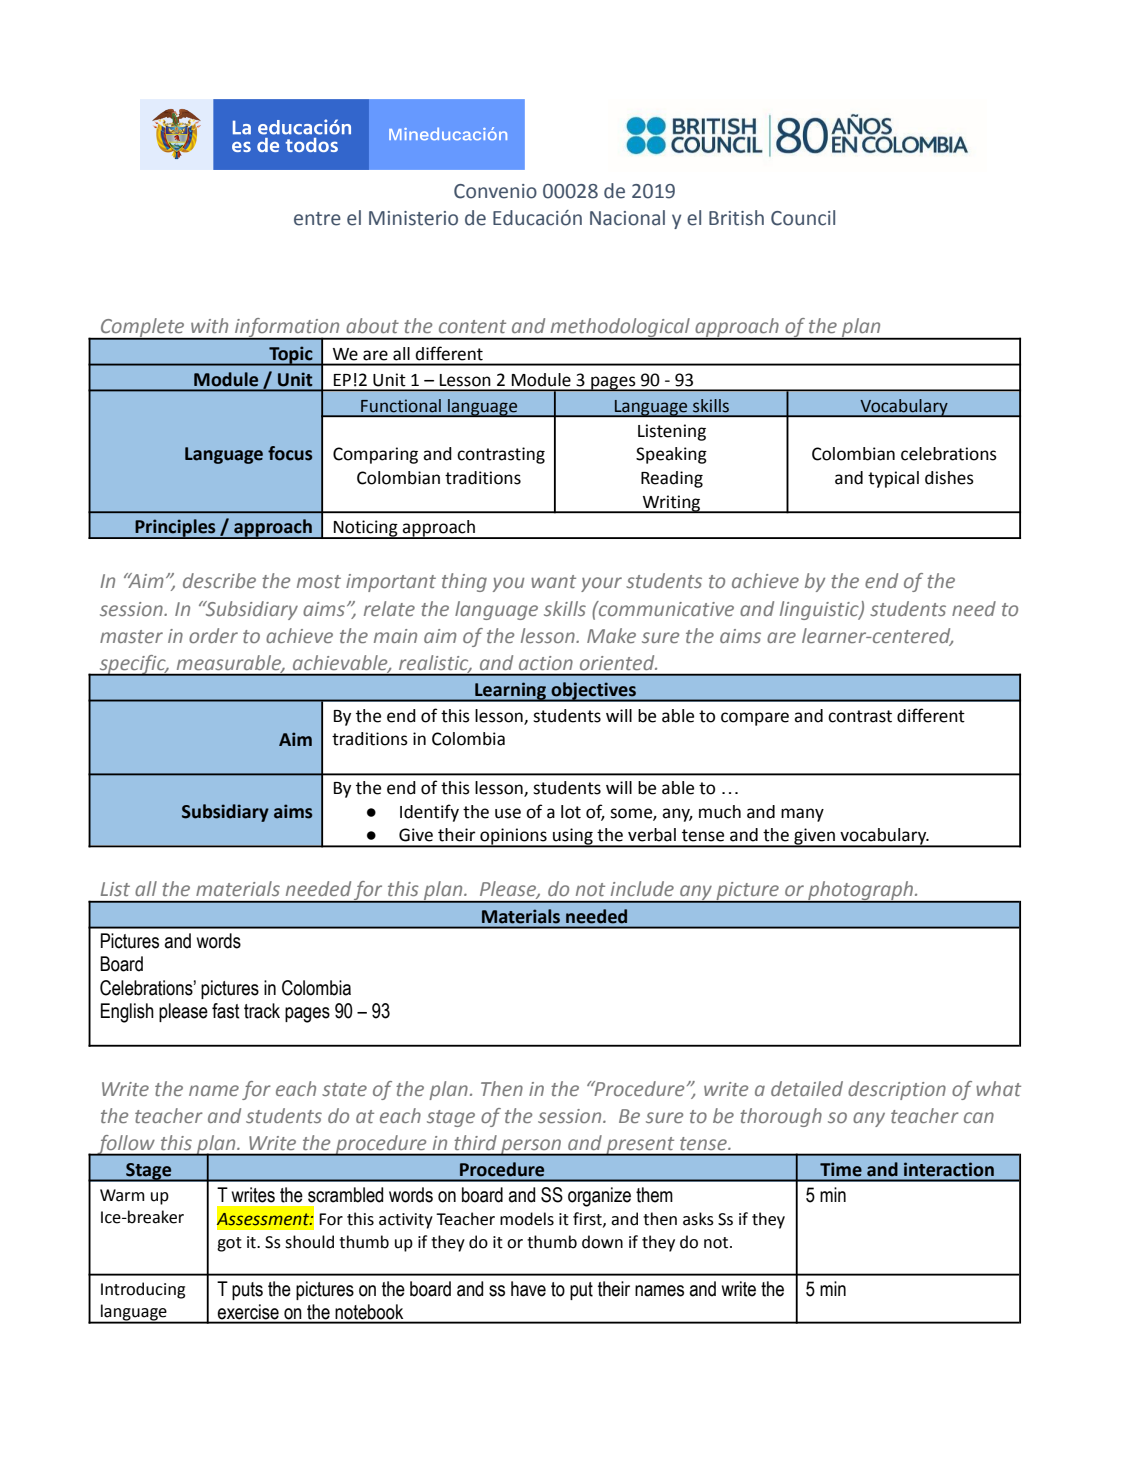  Describe the element at coordinates (627, 218) in the screenshot. I see `Nacional` at that location.
